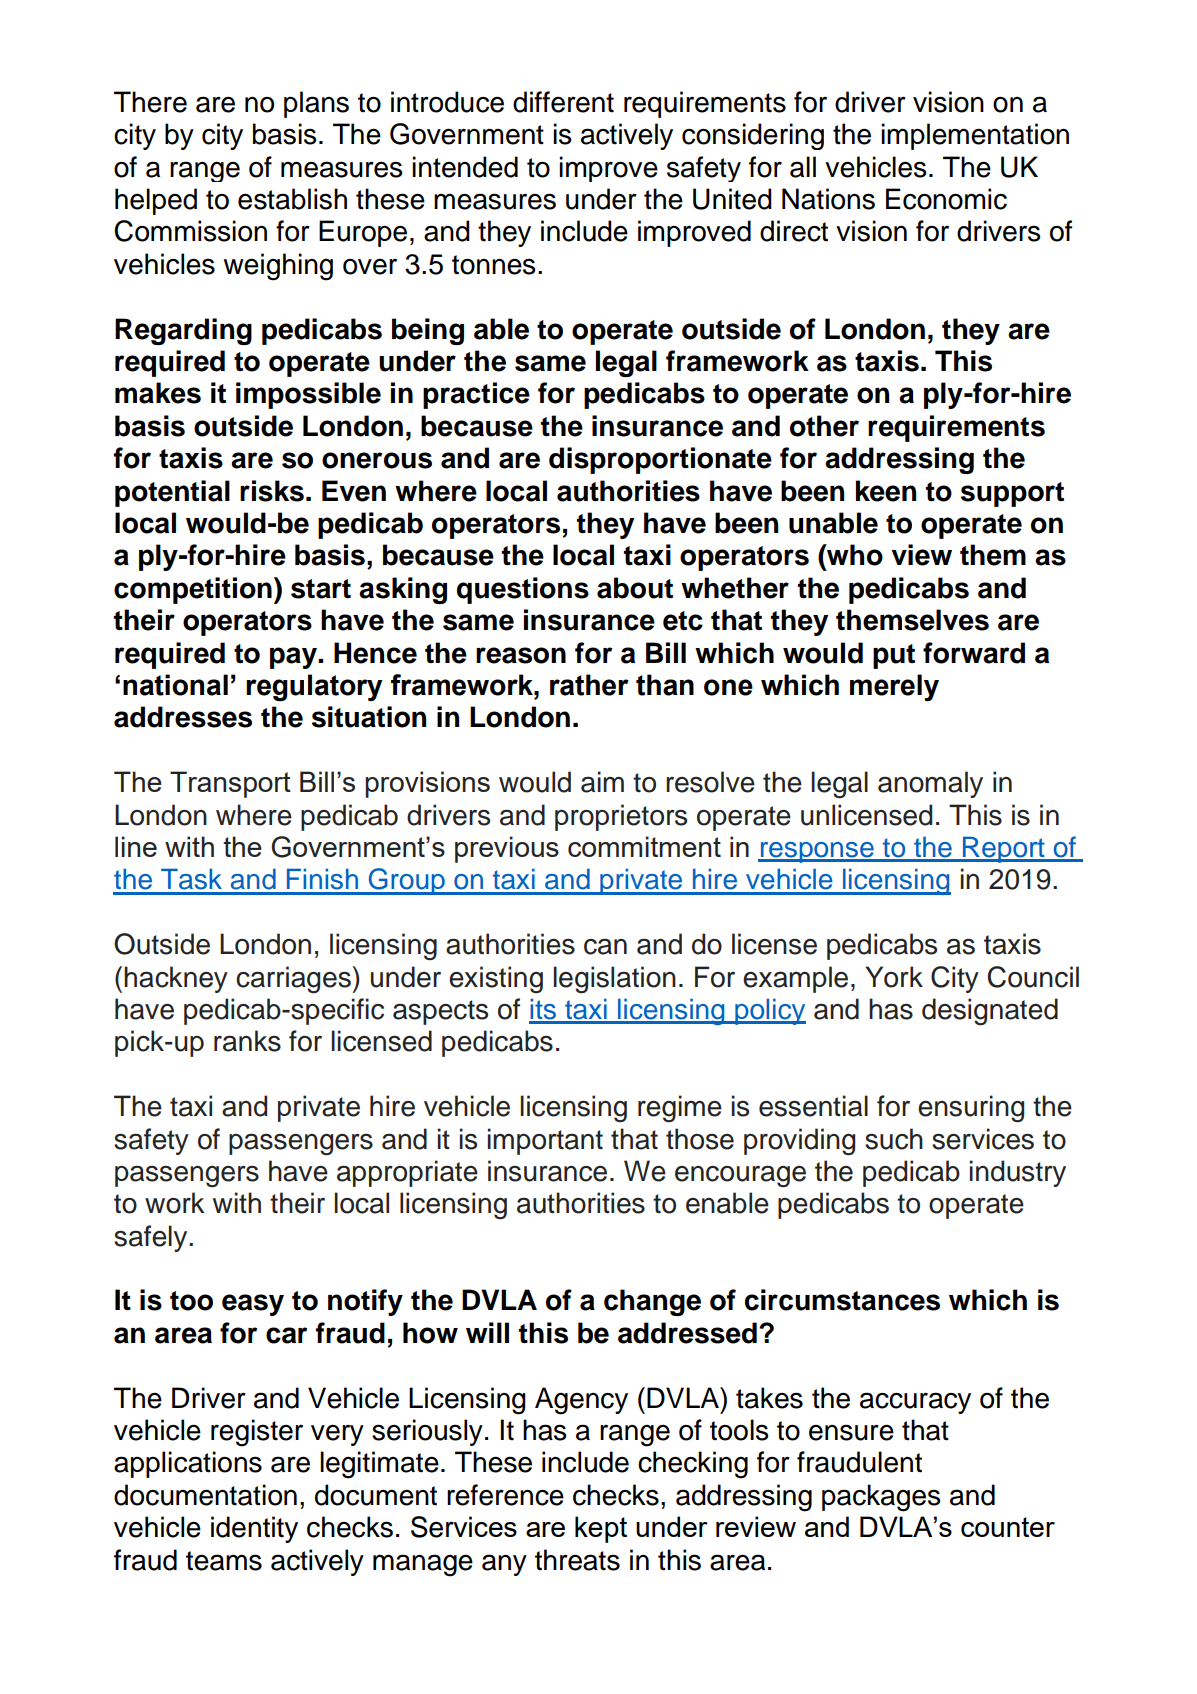  I want to click on important, so click(545, 1141).
